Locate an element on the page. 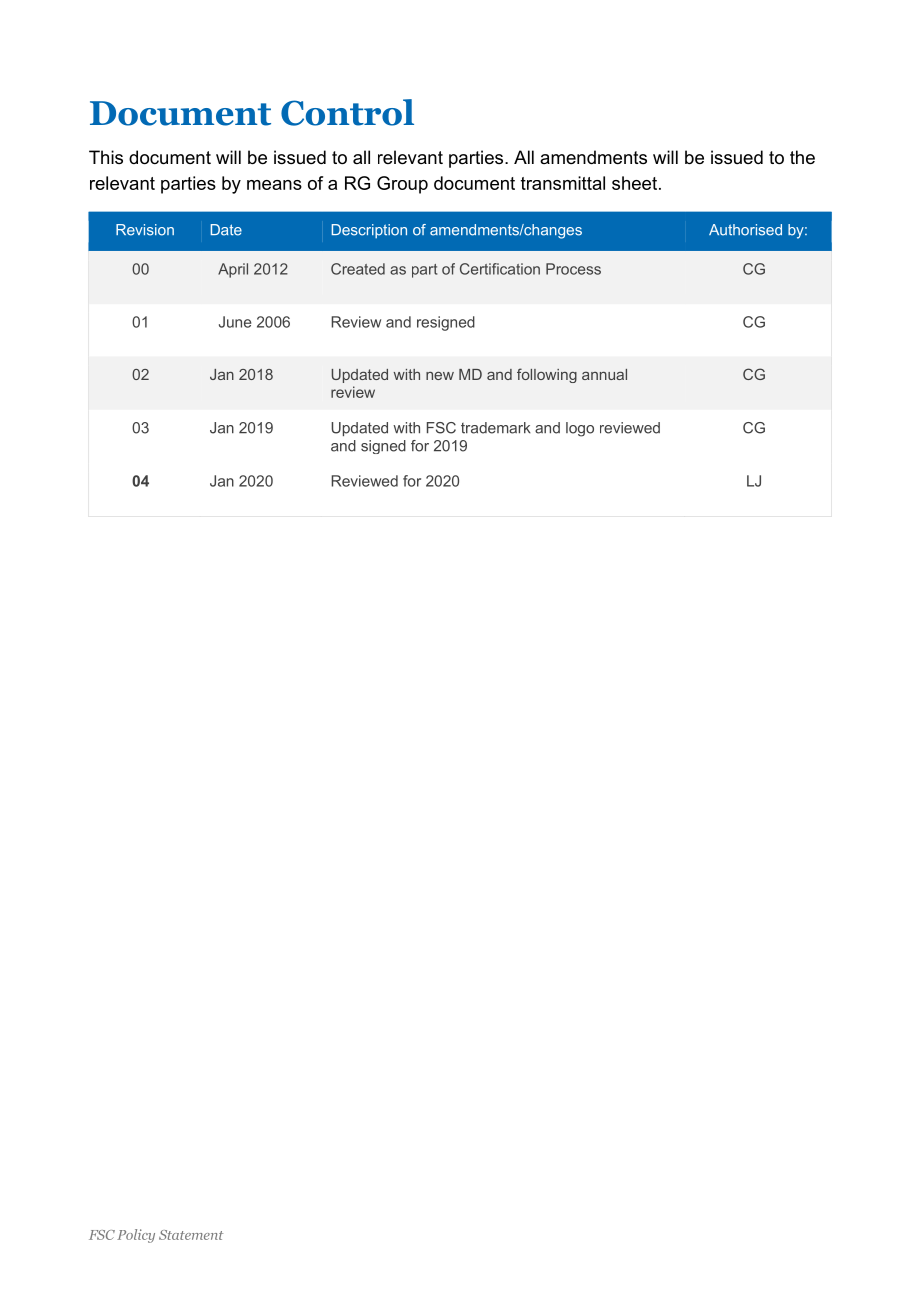  Group is located at coordinates (402, 185).
